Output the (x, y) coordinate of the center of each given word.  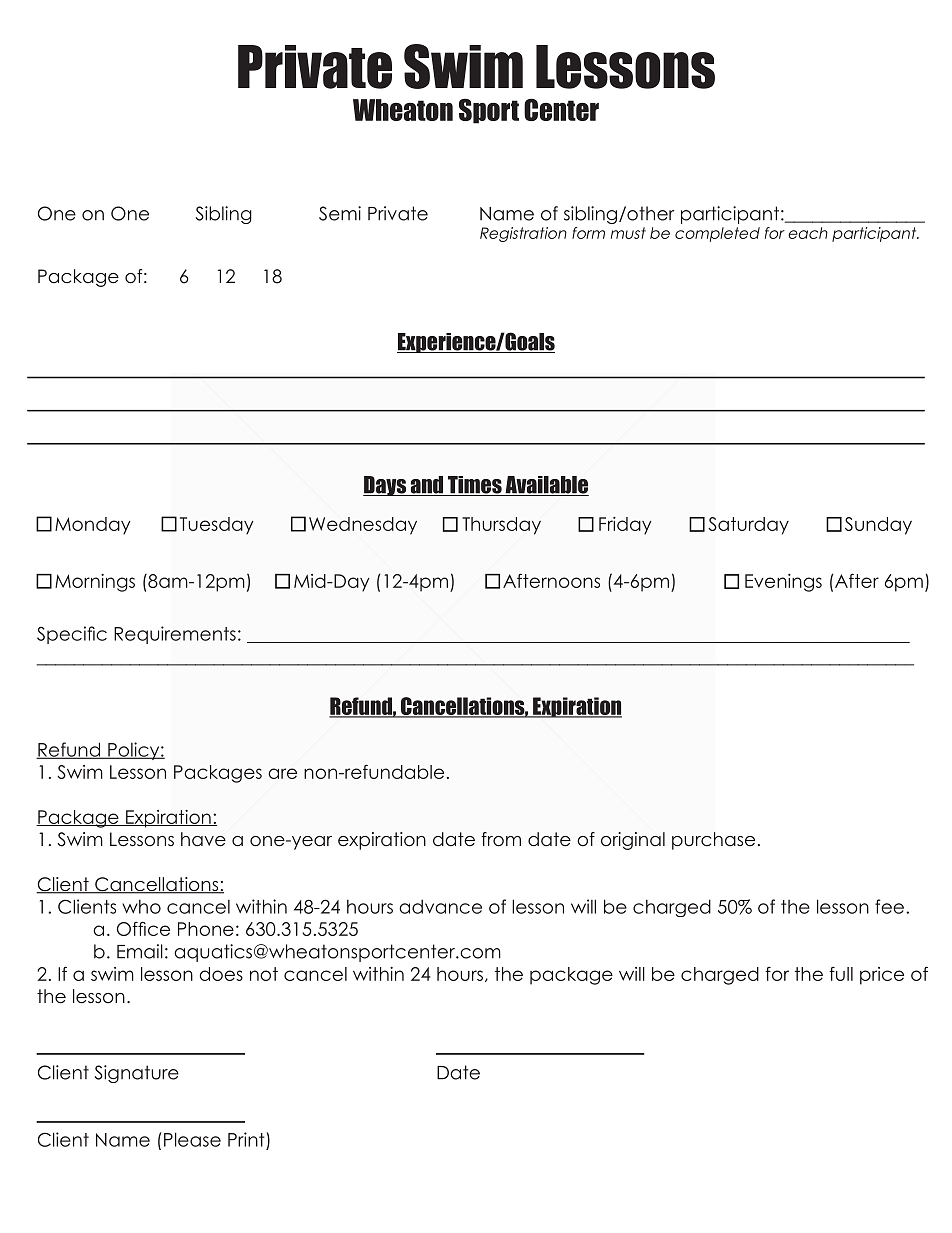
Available (546, 486)
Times (474, 486)
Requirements (175, 635)
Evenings (783, 583)
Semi (340, 213)
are (282, 773)
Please (192, 1139)
